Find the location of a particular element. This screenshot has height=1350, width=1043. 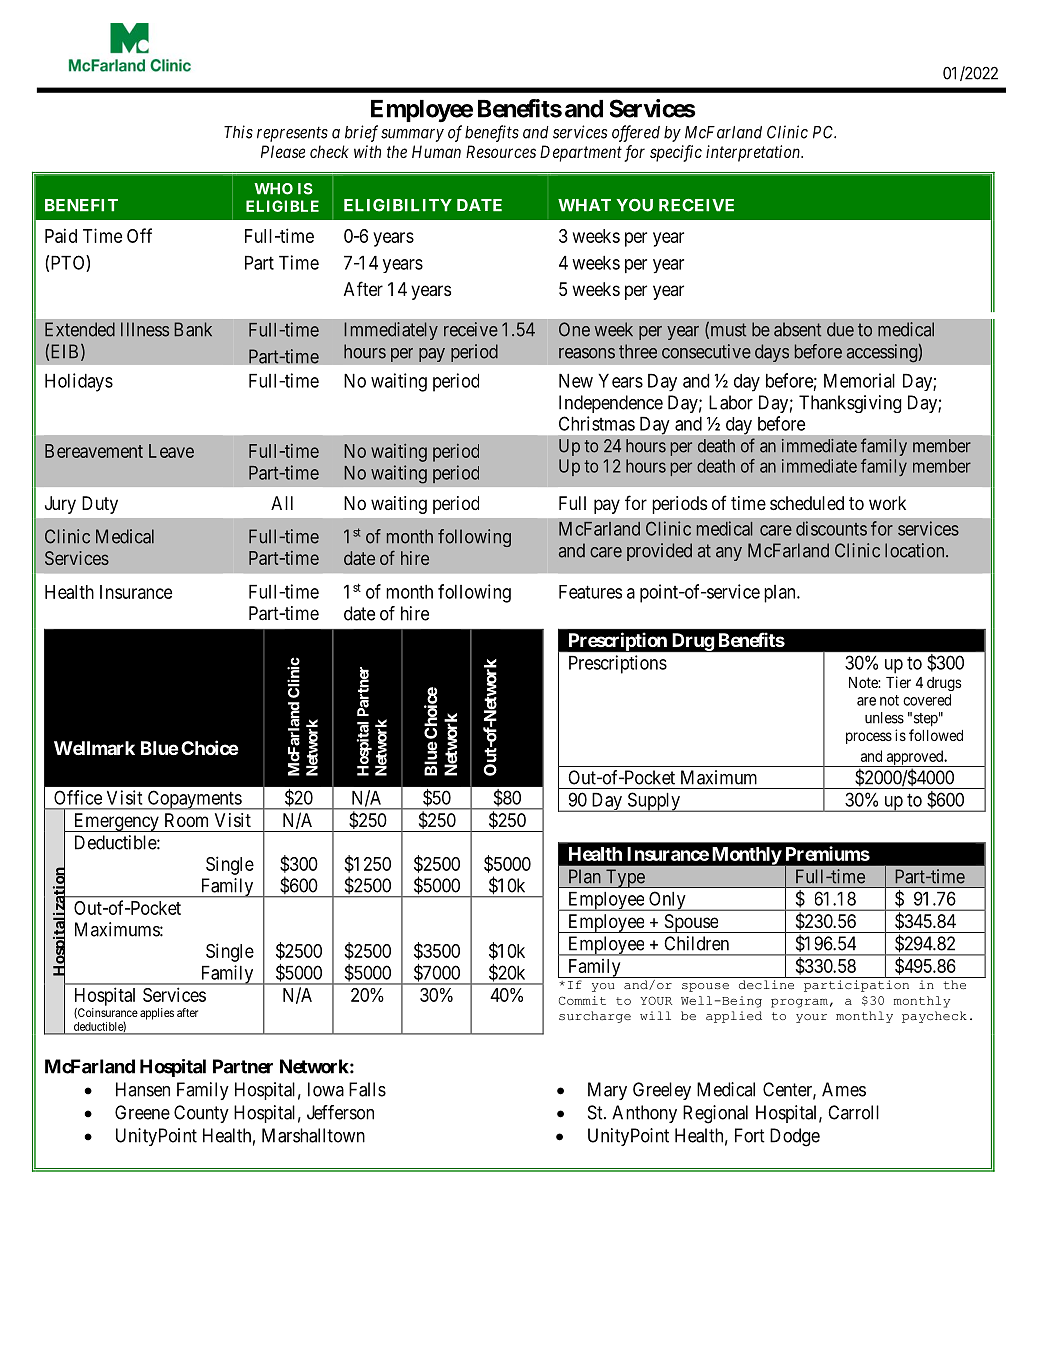

Children is located at coordinates (696, 943).
